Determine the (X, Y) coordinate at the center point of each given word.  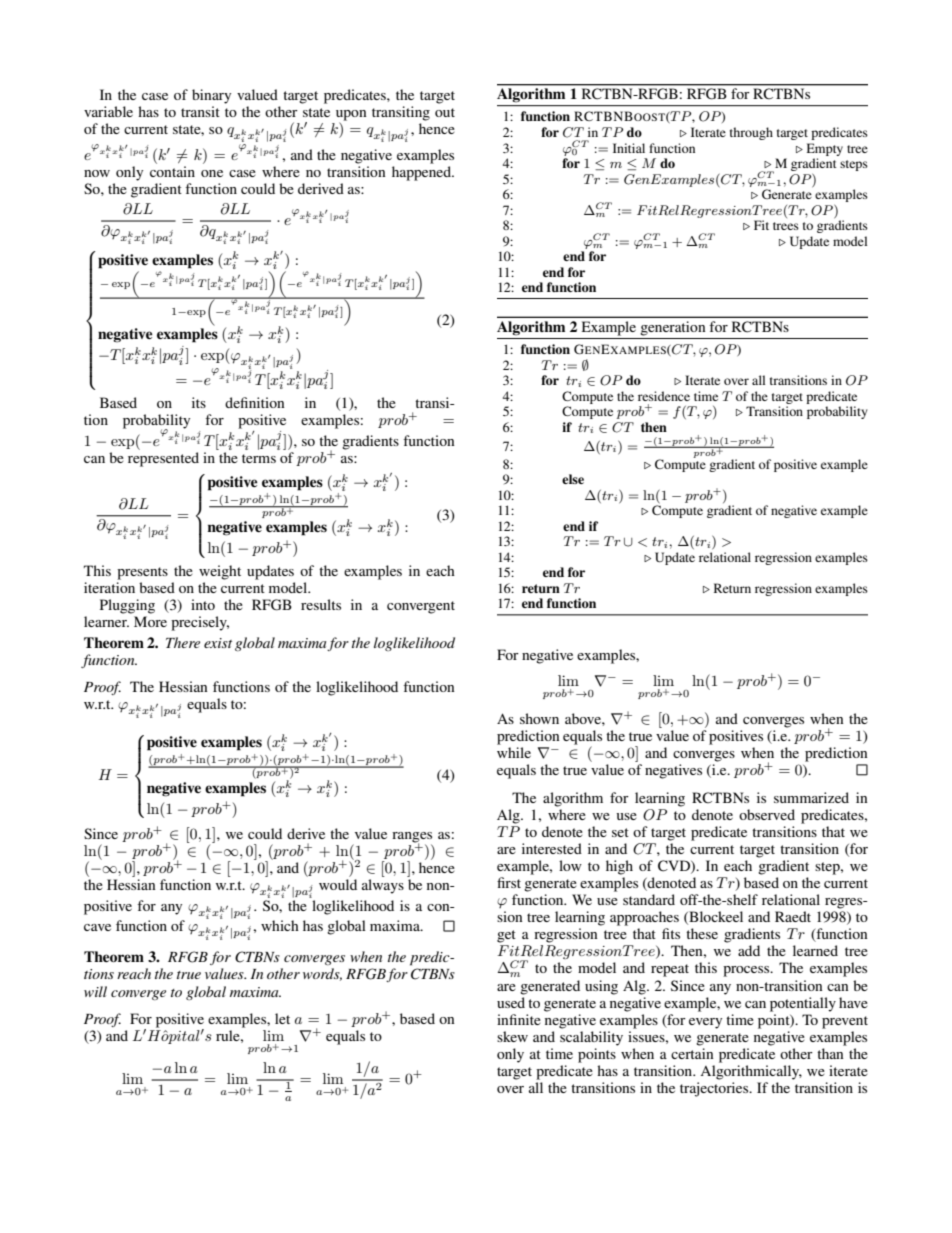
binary (211, 96)
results (321, 604)
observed (767, 814)
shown (539, 718)
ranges (412, 838)
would (338, 884)
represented (163, 459)
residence (664, 396)
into (203, 604)
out (445, 112)
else (573, 479)
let (282, 1018)
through (751, 133)
